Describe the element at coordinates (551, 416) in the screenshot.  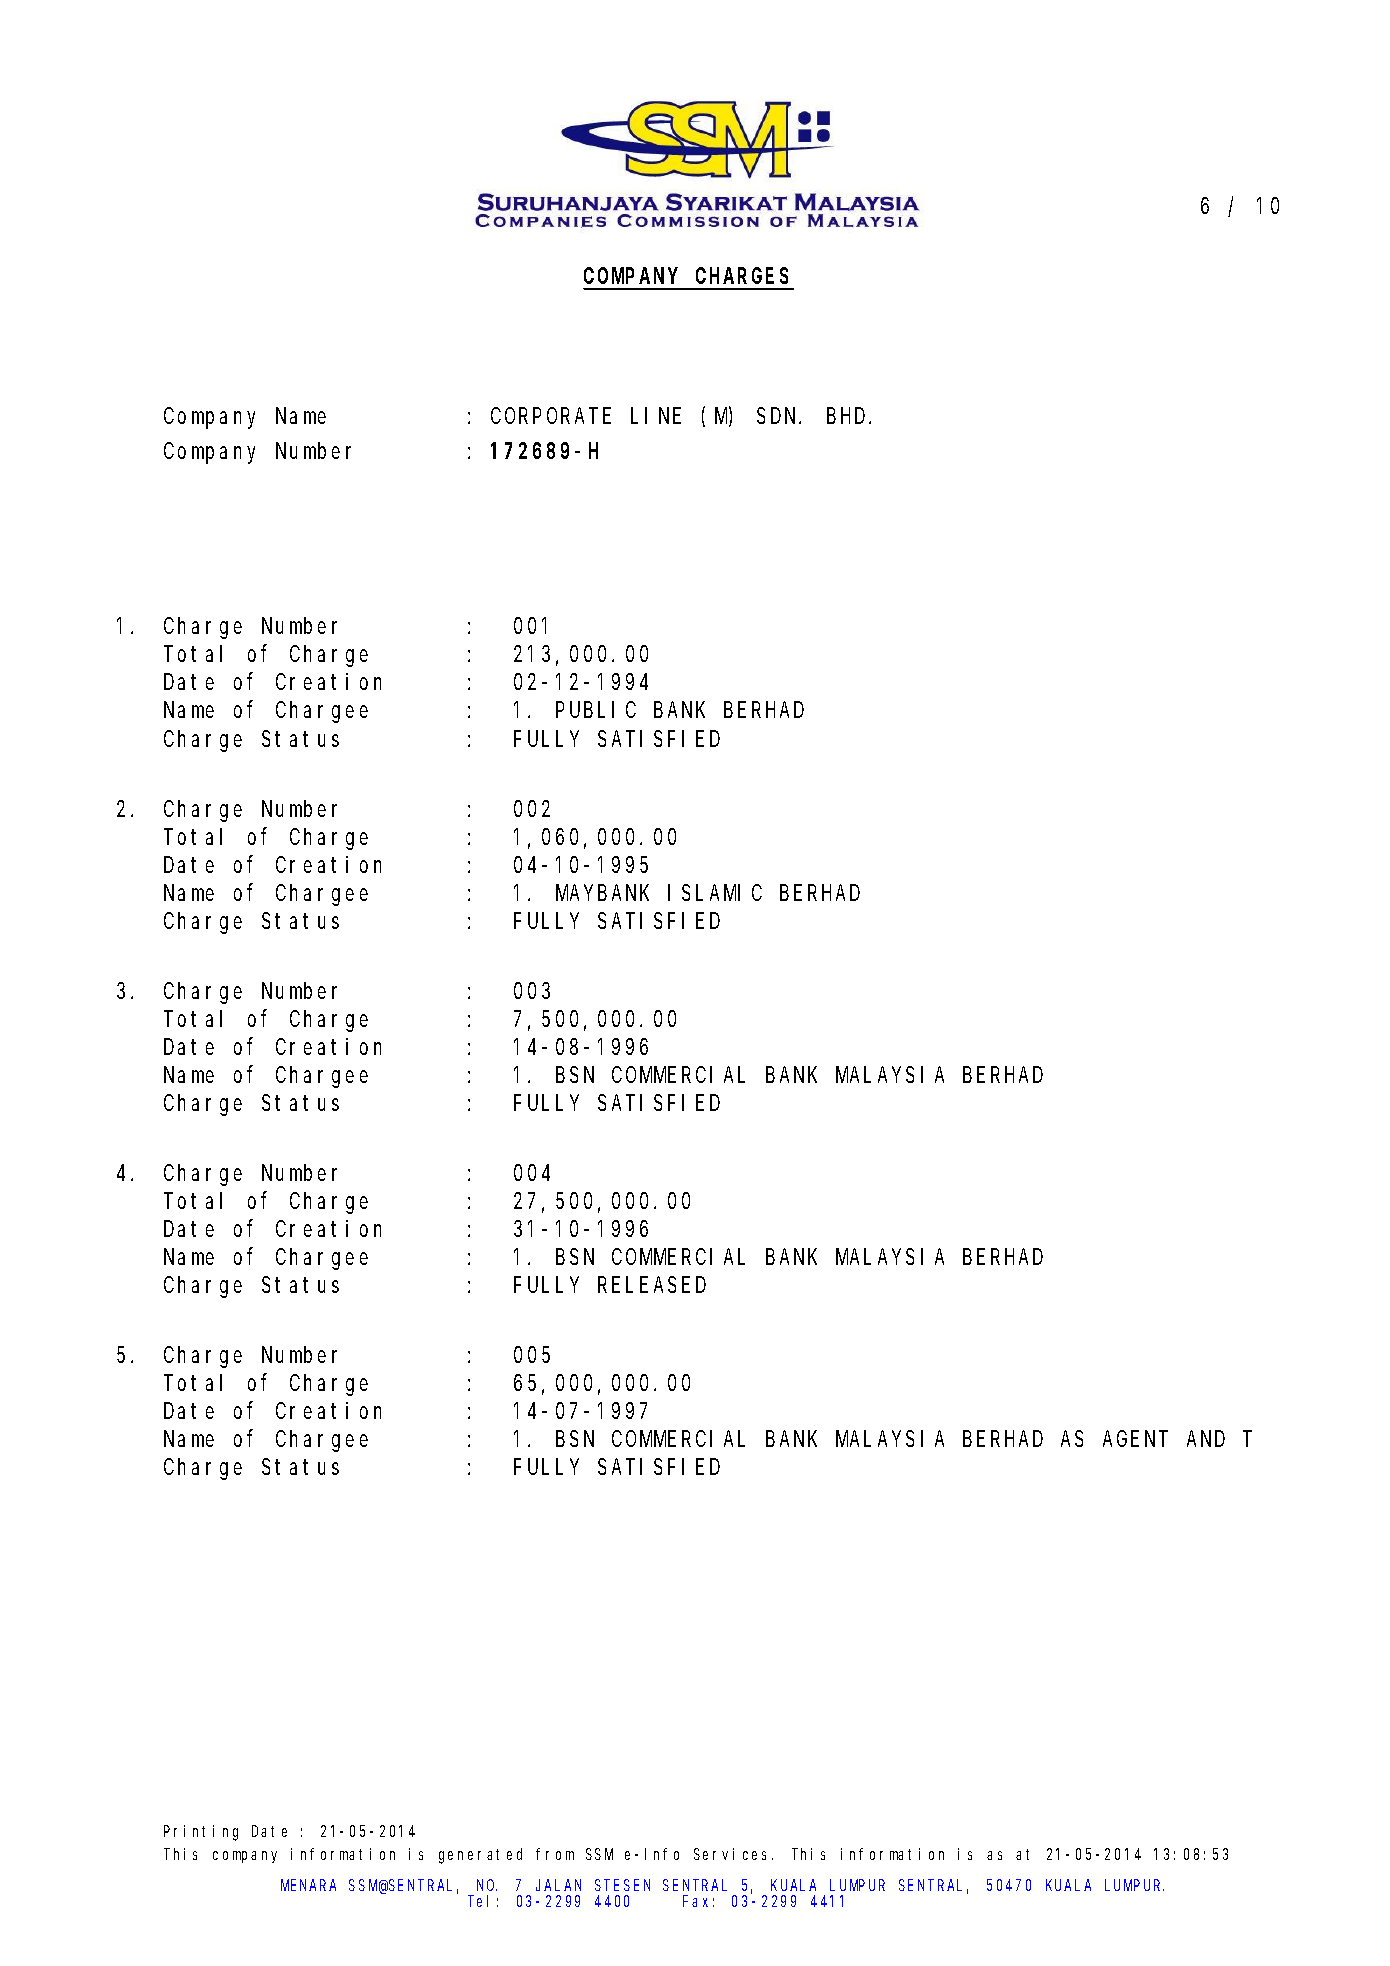
I see `CORPORATE` at that location.
